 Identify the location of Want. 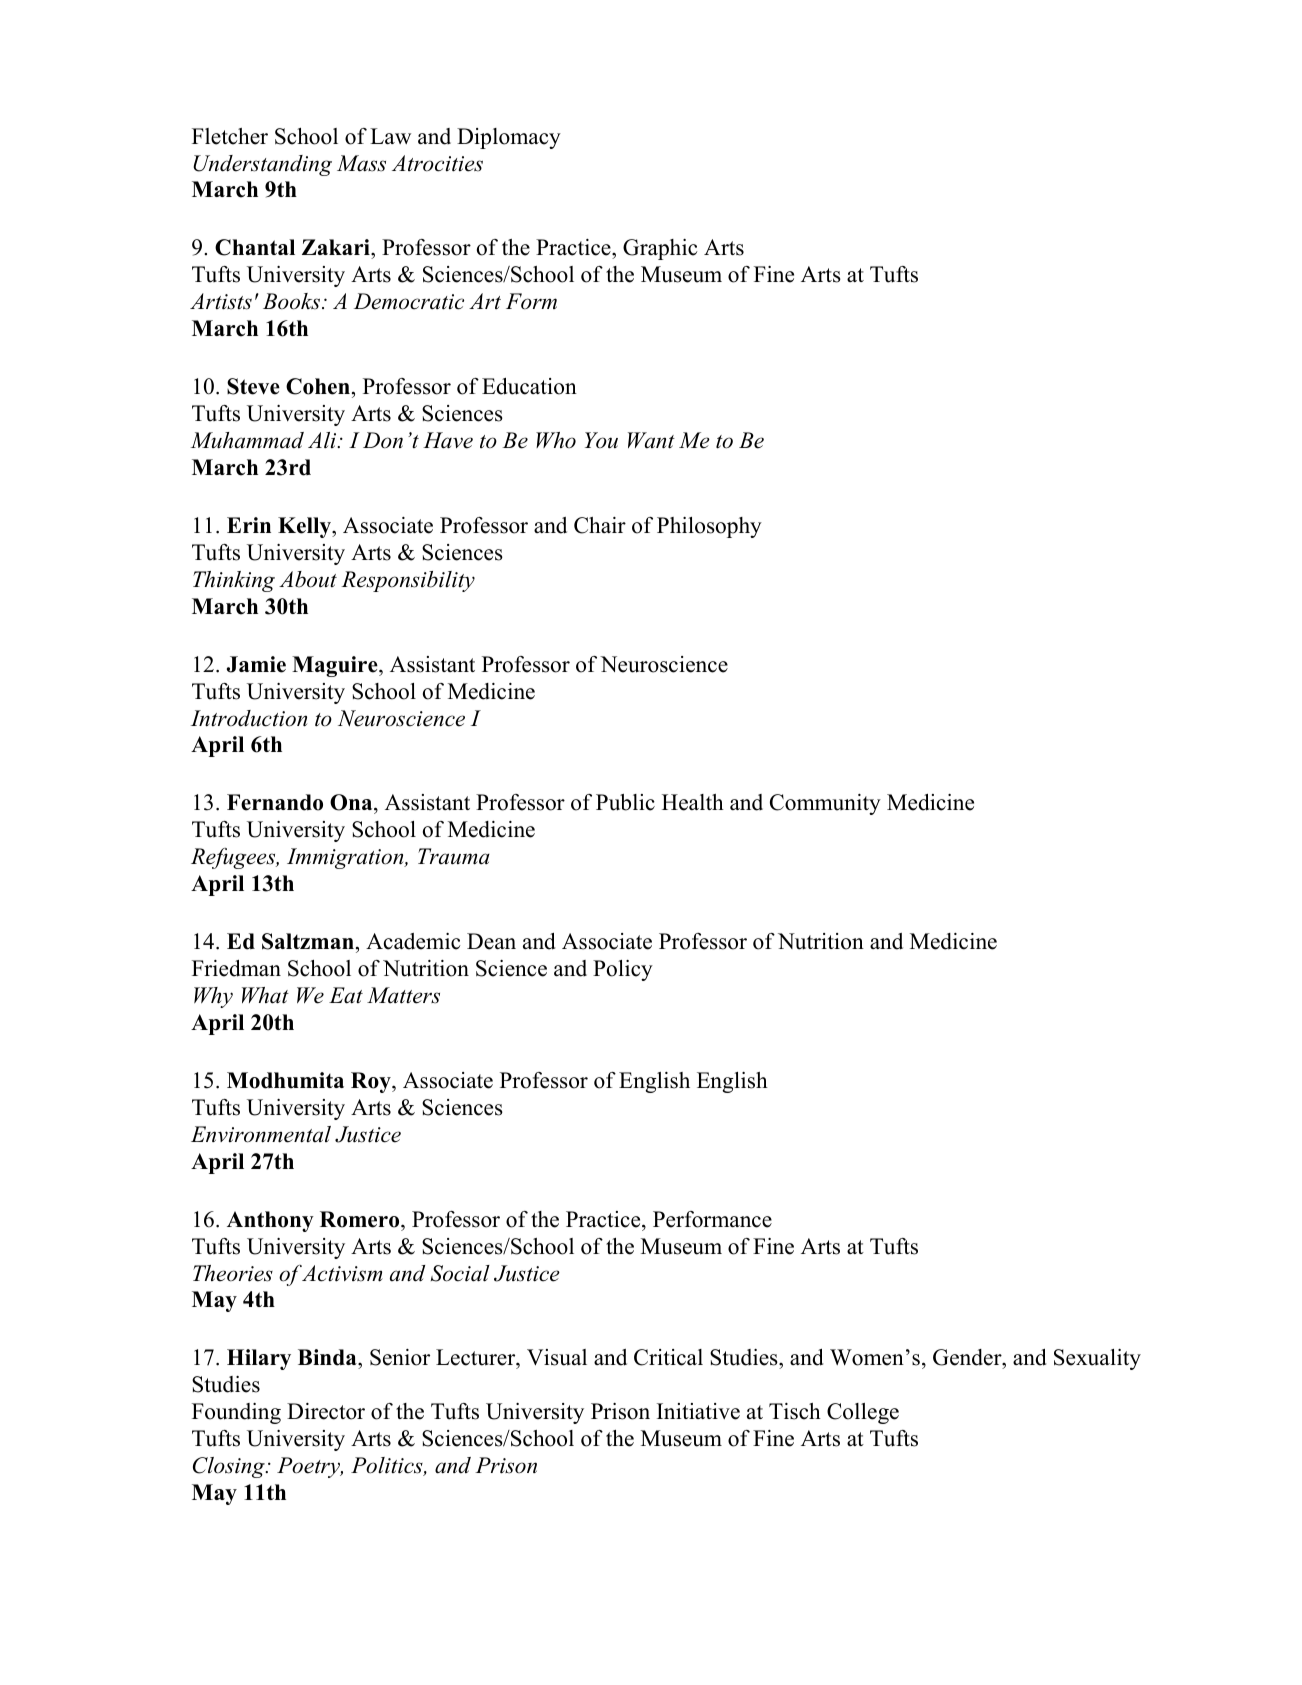
(651, 440).
